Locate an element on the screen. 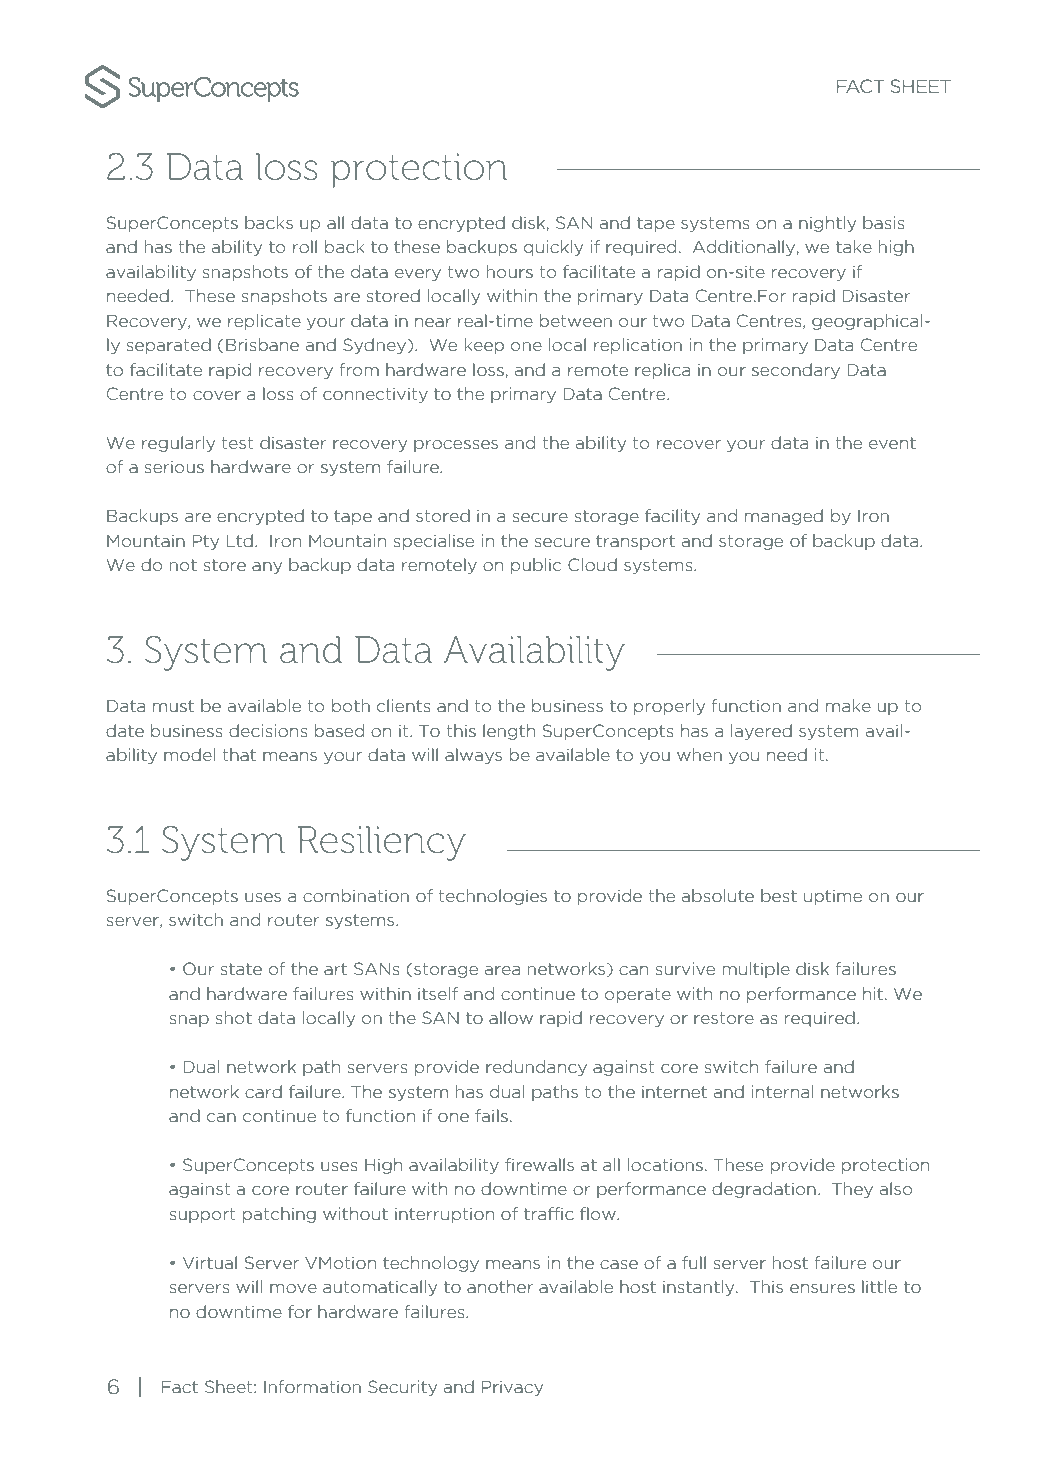 The height and width of the screenshot is (1468, 1037). redundancy is located at coordinates (536, 1068).
